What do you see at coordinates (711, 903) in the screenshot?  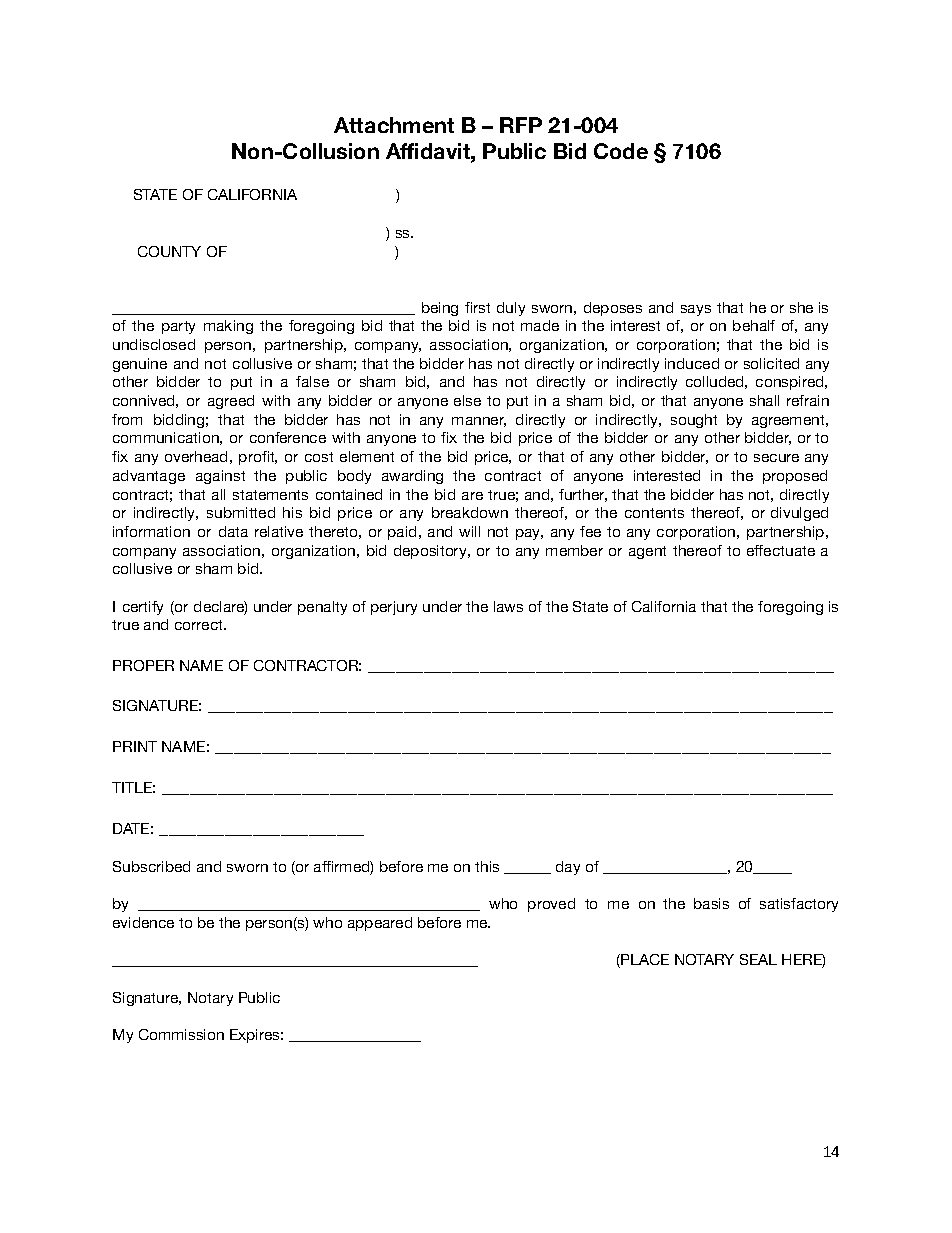 I see `basis` at bounding box center [711, 903].
